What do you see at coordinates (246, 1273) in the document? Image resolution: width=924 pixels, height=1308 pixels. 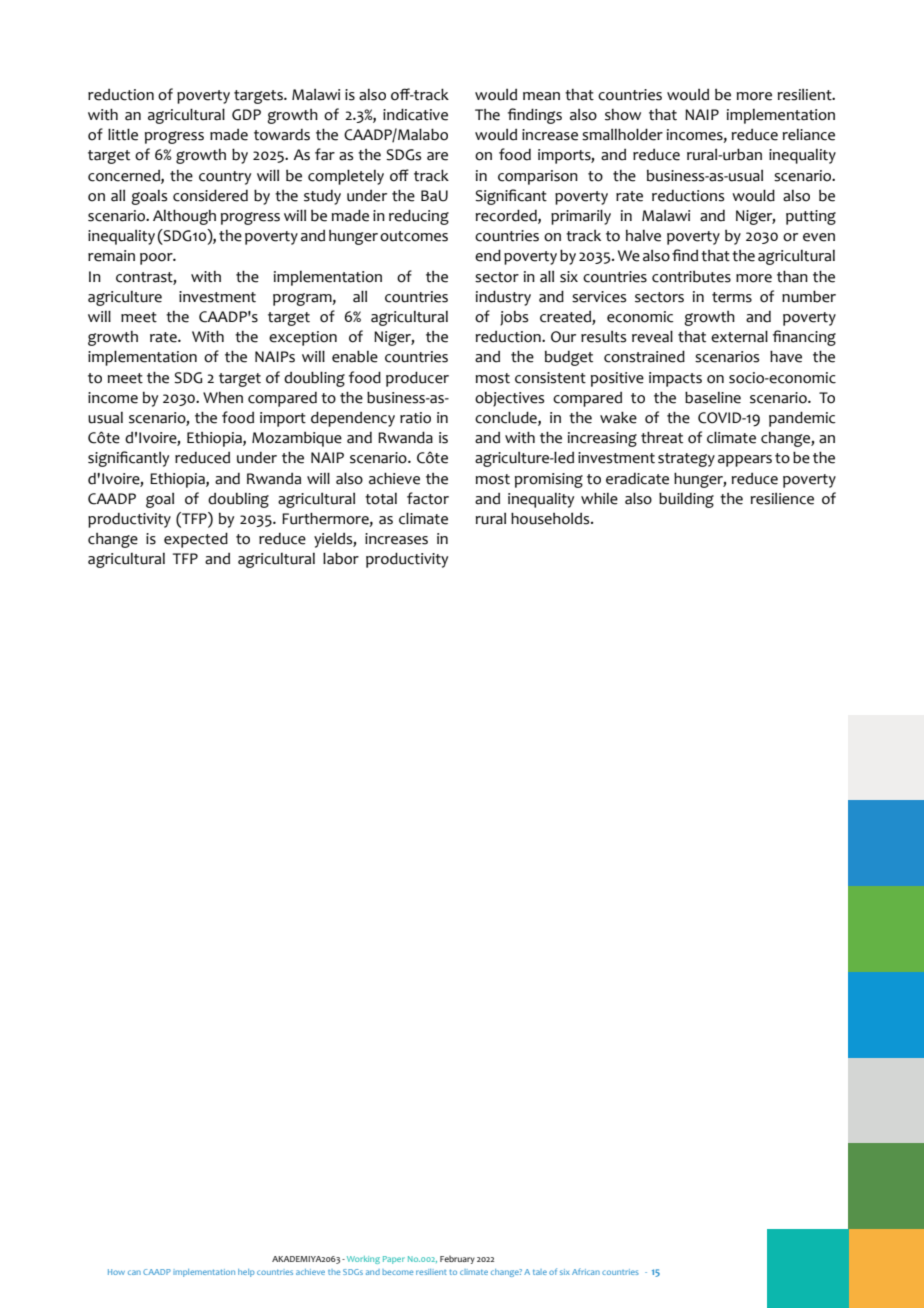 I see `help` at bounding box center [246, 1273].
